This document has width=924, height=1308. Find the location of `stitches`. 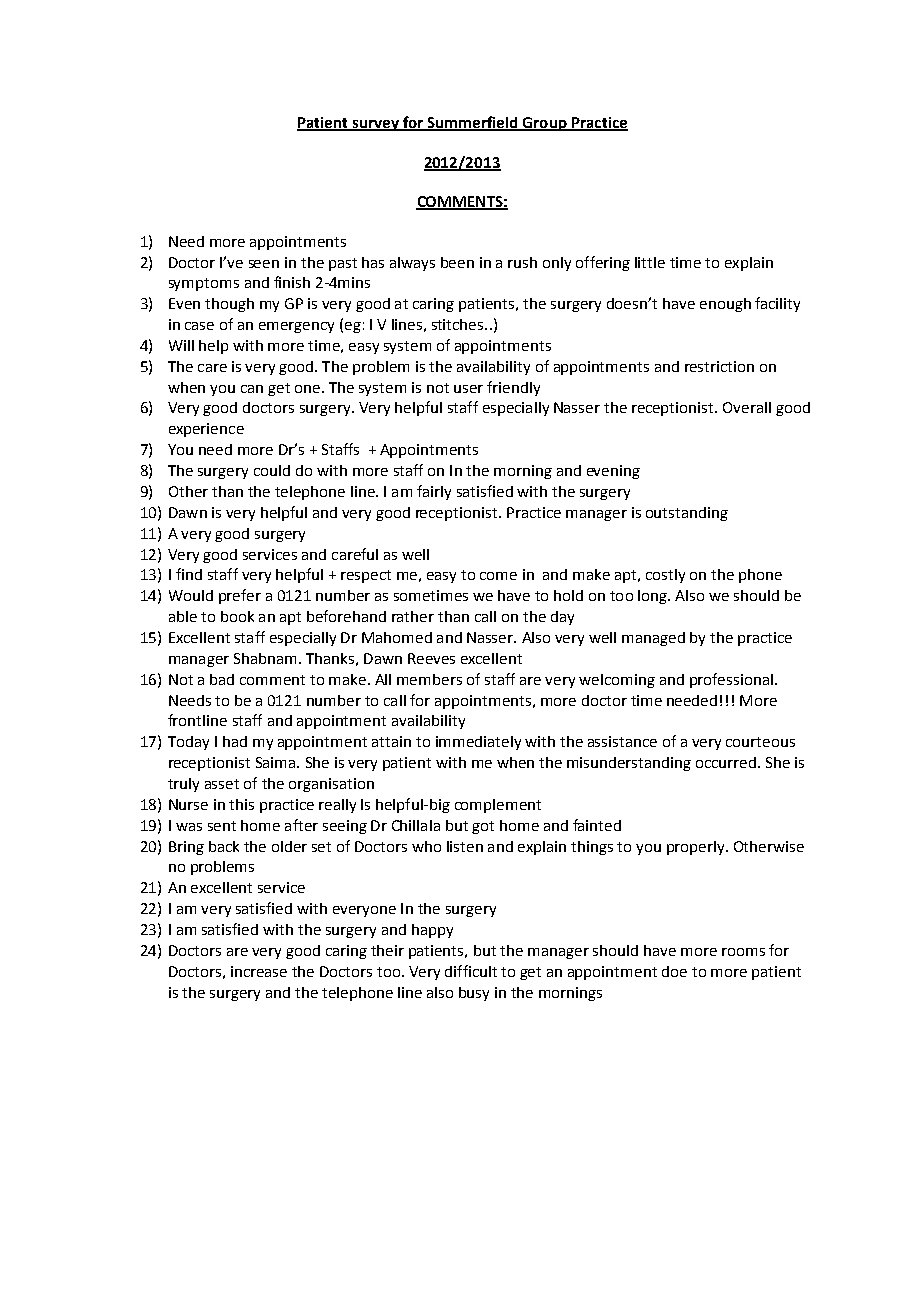

stitches is located at coordinates (459, 324).
